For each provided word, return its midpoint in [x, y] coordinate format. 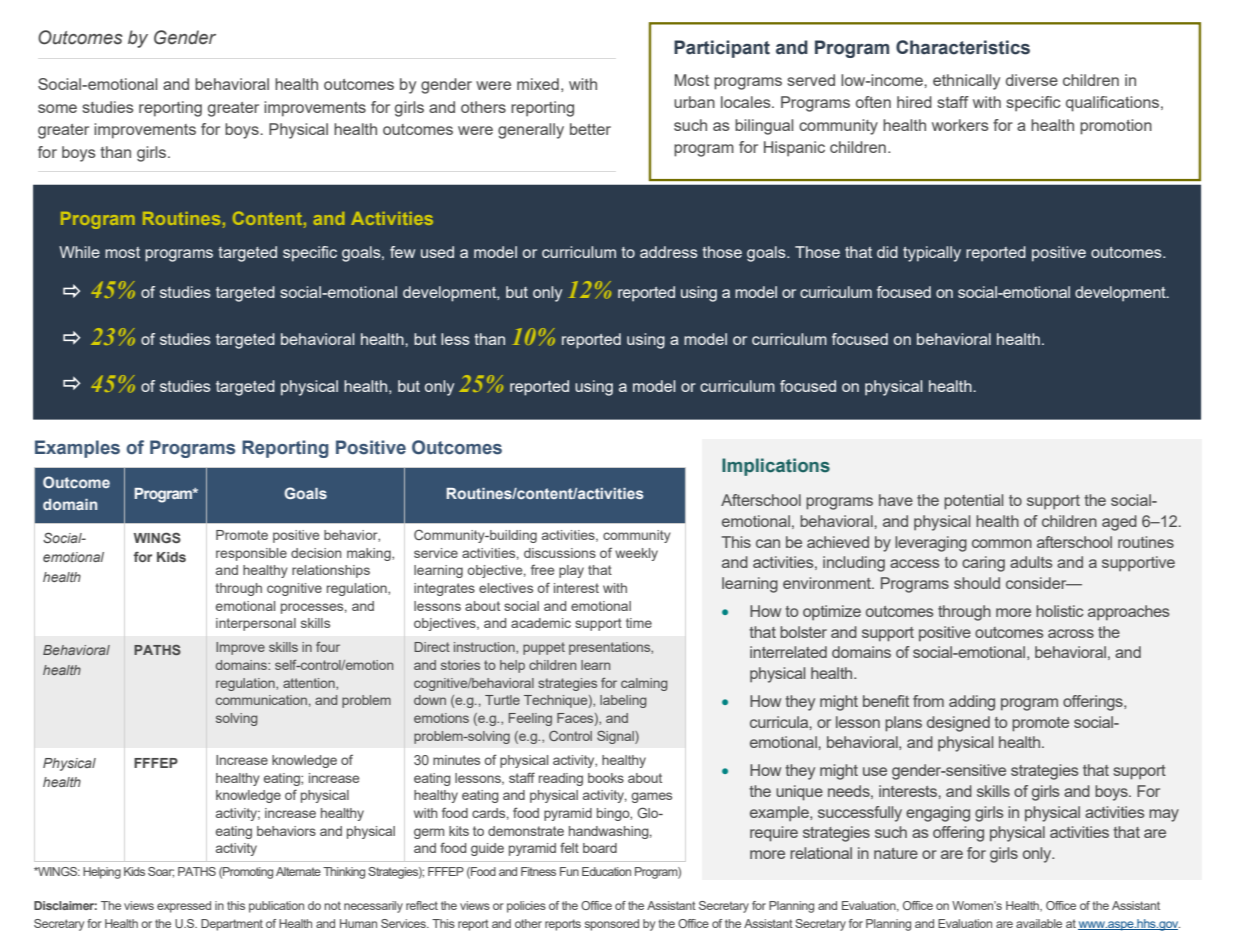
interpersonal [256, 624]
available [1039, 923]
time [639, 623]
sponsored [612, 925]
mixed [538, 84]
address [669, 252]
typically [932, 254]
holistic [1060, 611]
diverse [1032, 80]
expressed [184, 907]
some [57, 108]
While [79, 252]
